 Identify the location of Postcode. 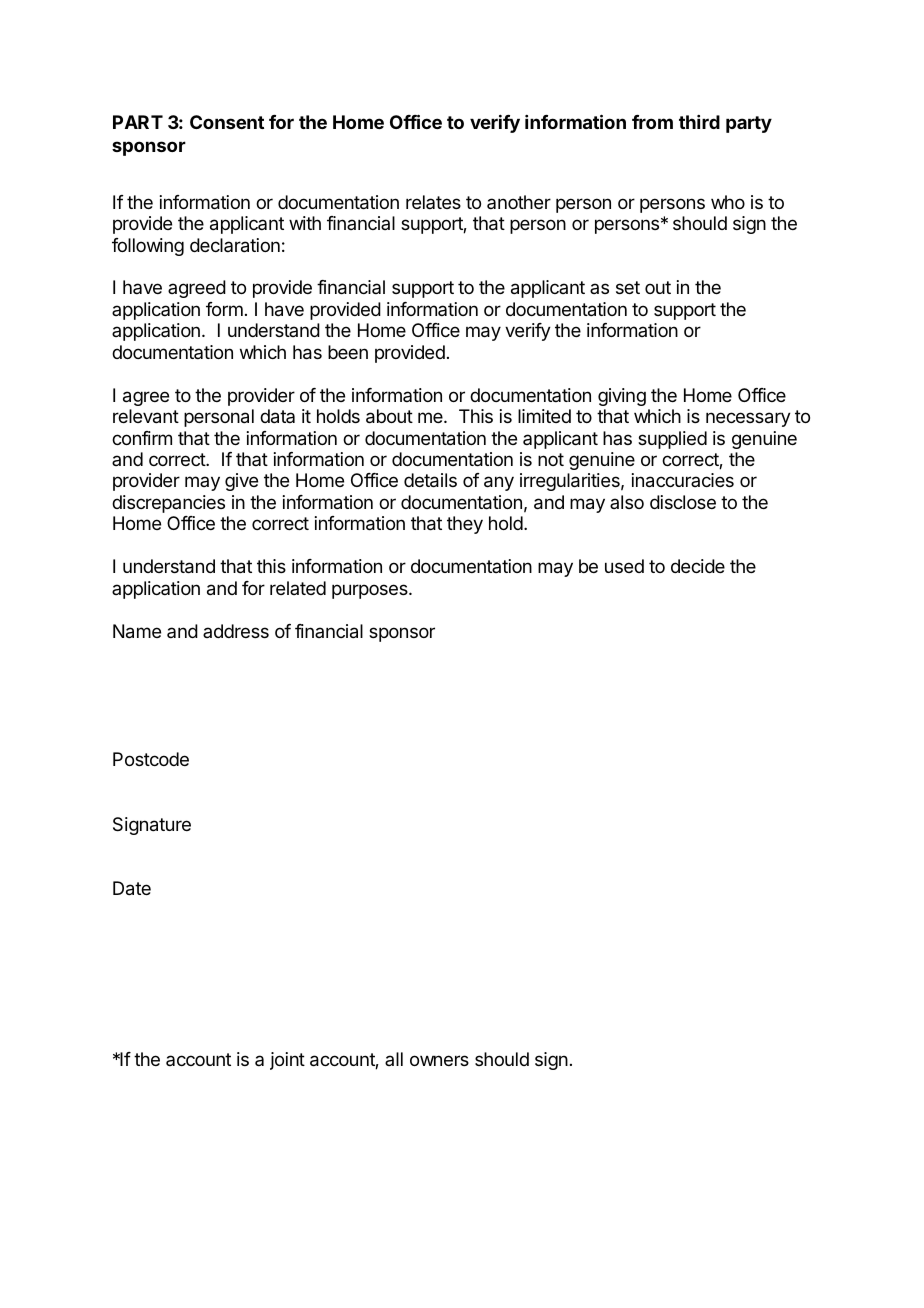
(151, 759).
